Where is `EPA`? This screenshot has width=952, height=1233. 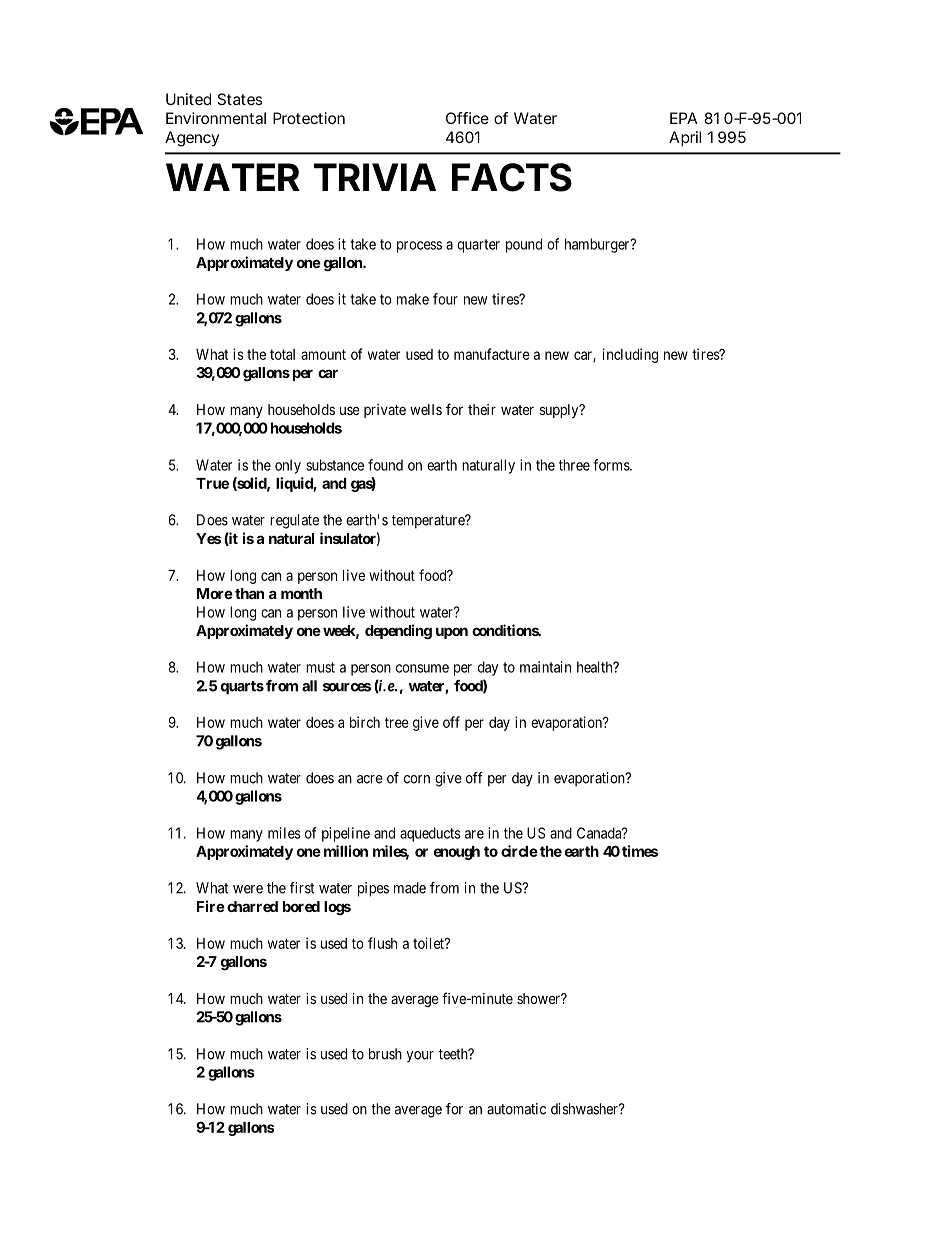 EPA is located at coordinates (684, 118).
